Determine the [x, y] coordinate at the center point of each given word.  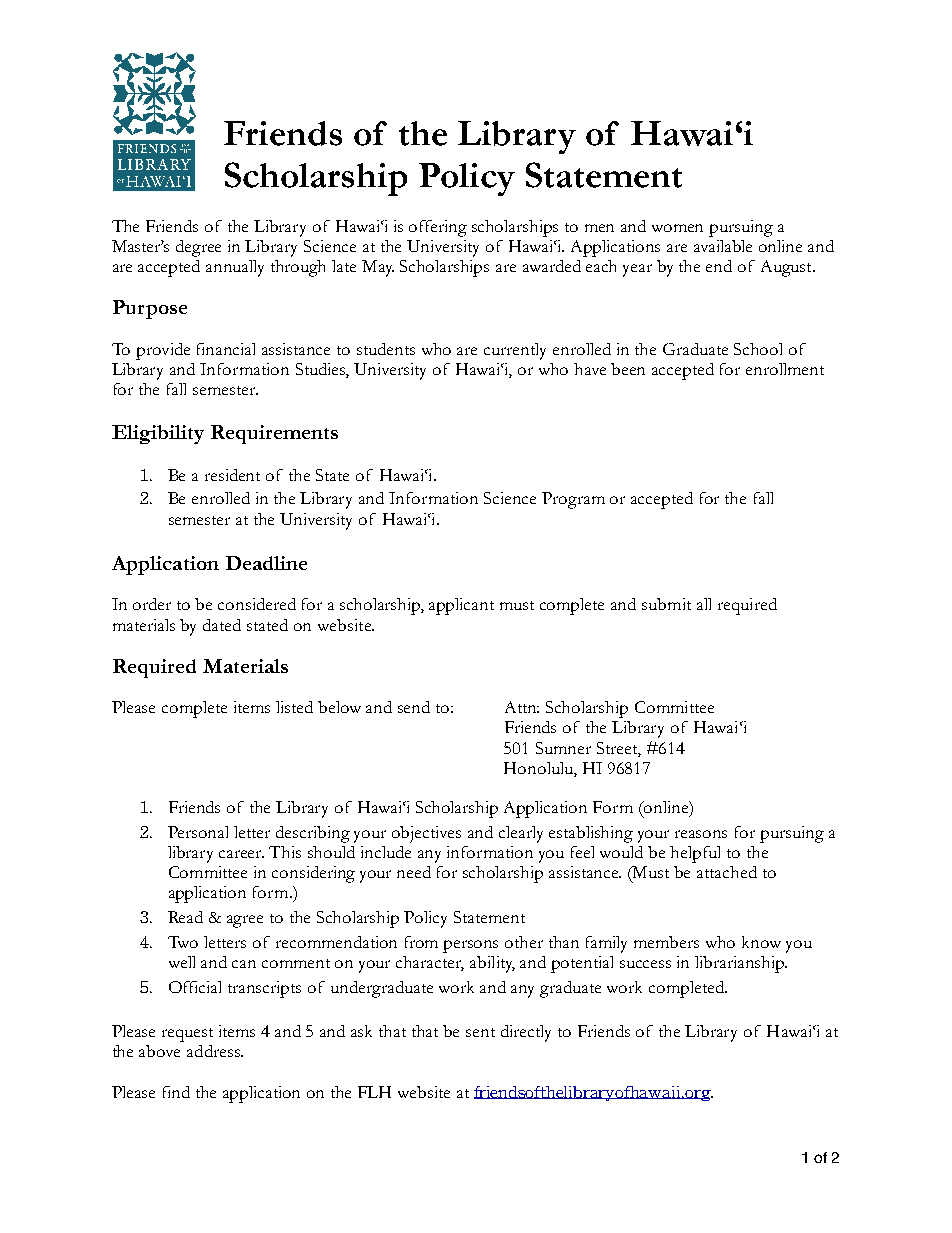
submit [666, 604]
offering [438, 228]
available [723, 246]
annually [235, 268]
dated [222, 625]
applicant [461, 606]
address [214, 1051]
